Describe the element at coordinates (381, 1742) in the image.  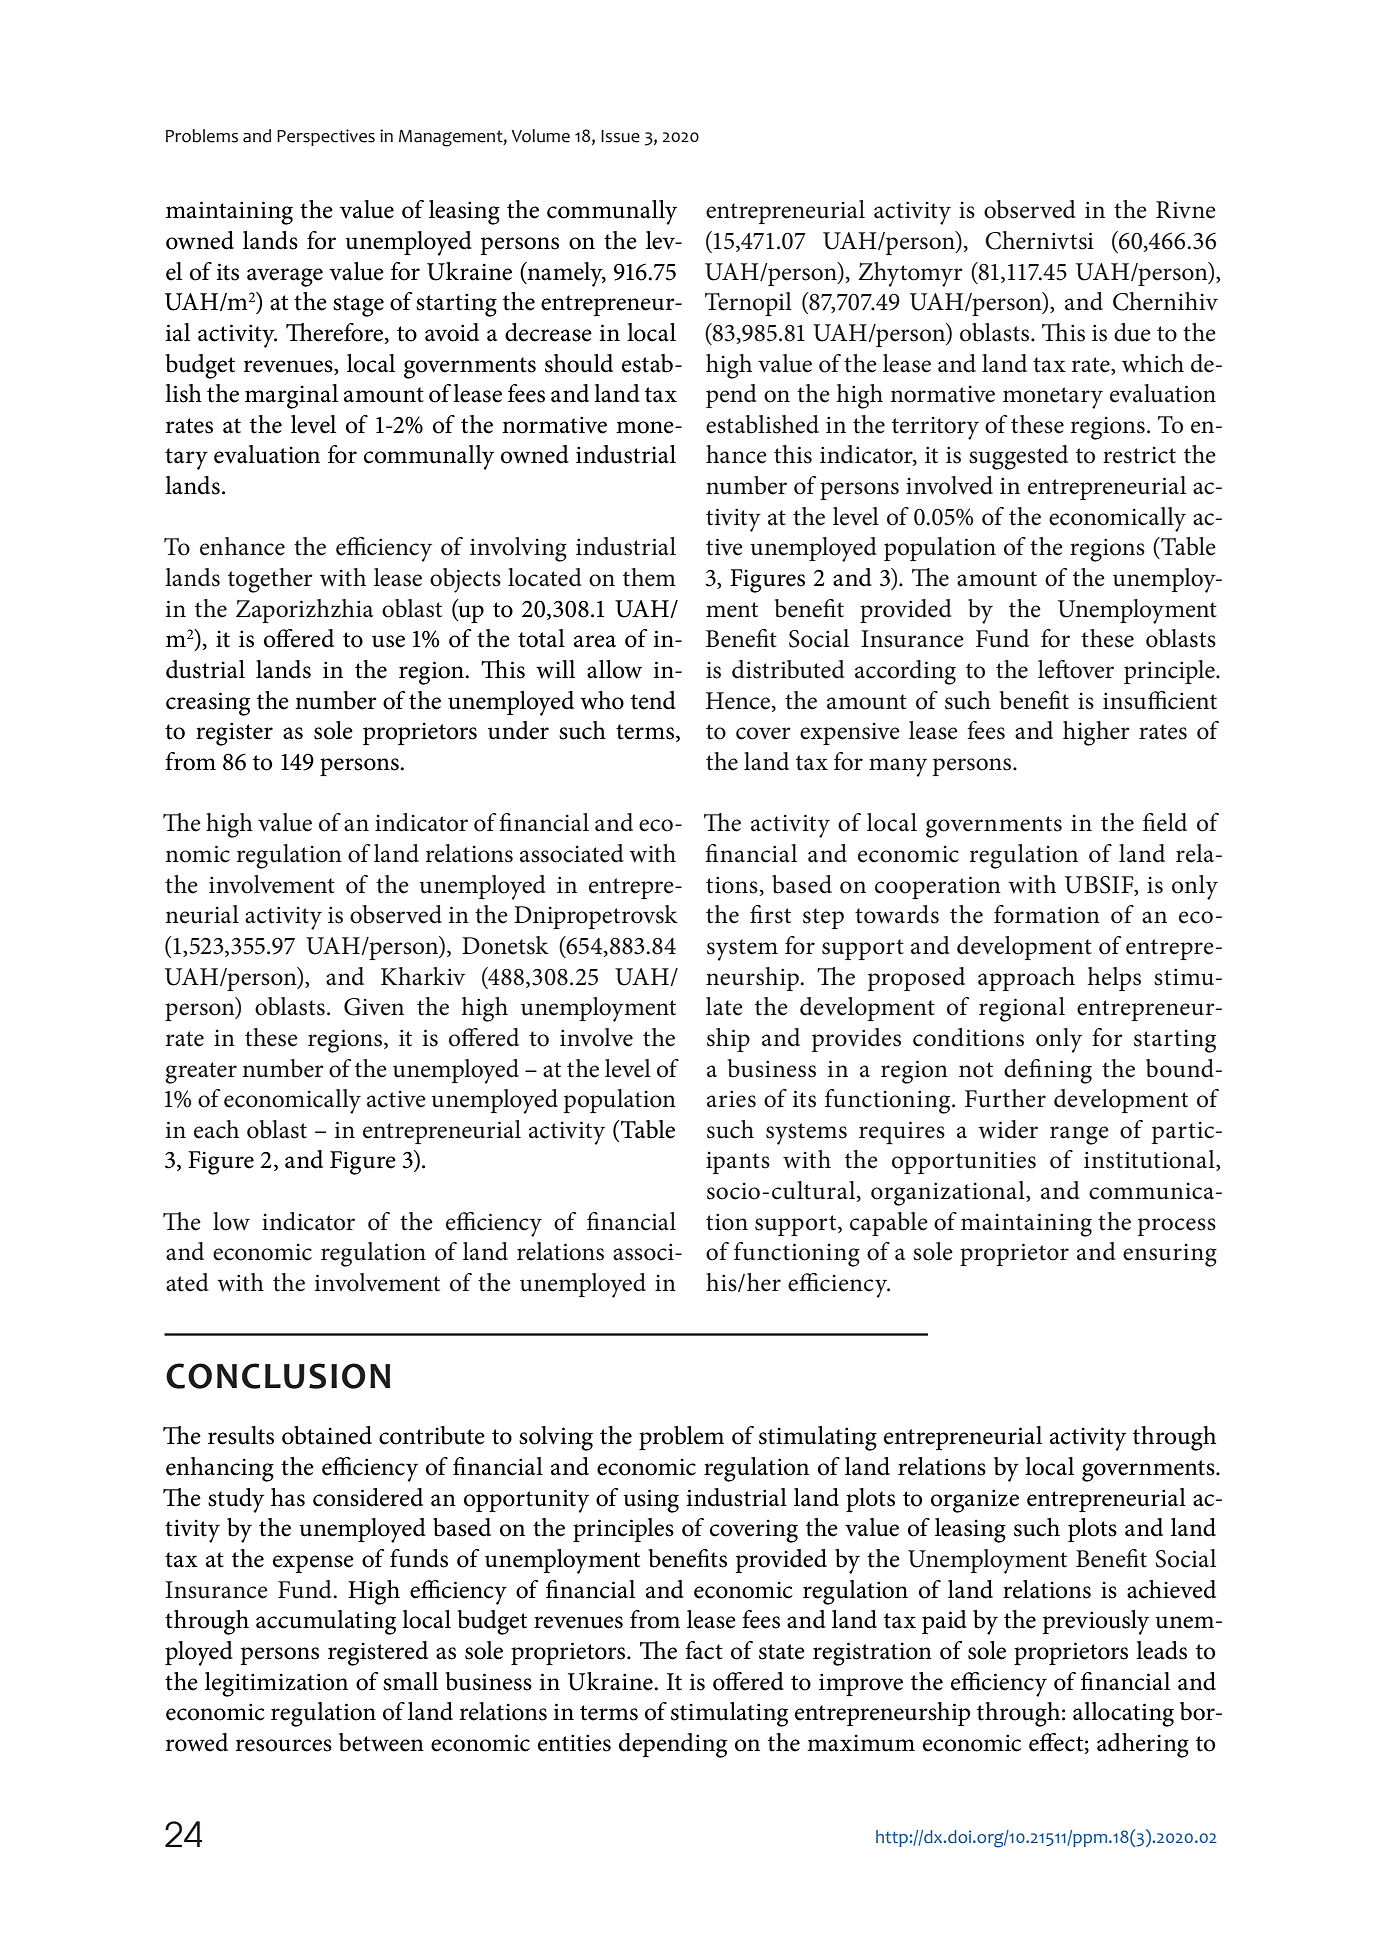
I see `between` at that location.
